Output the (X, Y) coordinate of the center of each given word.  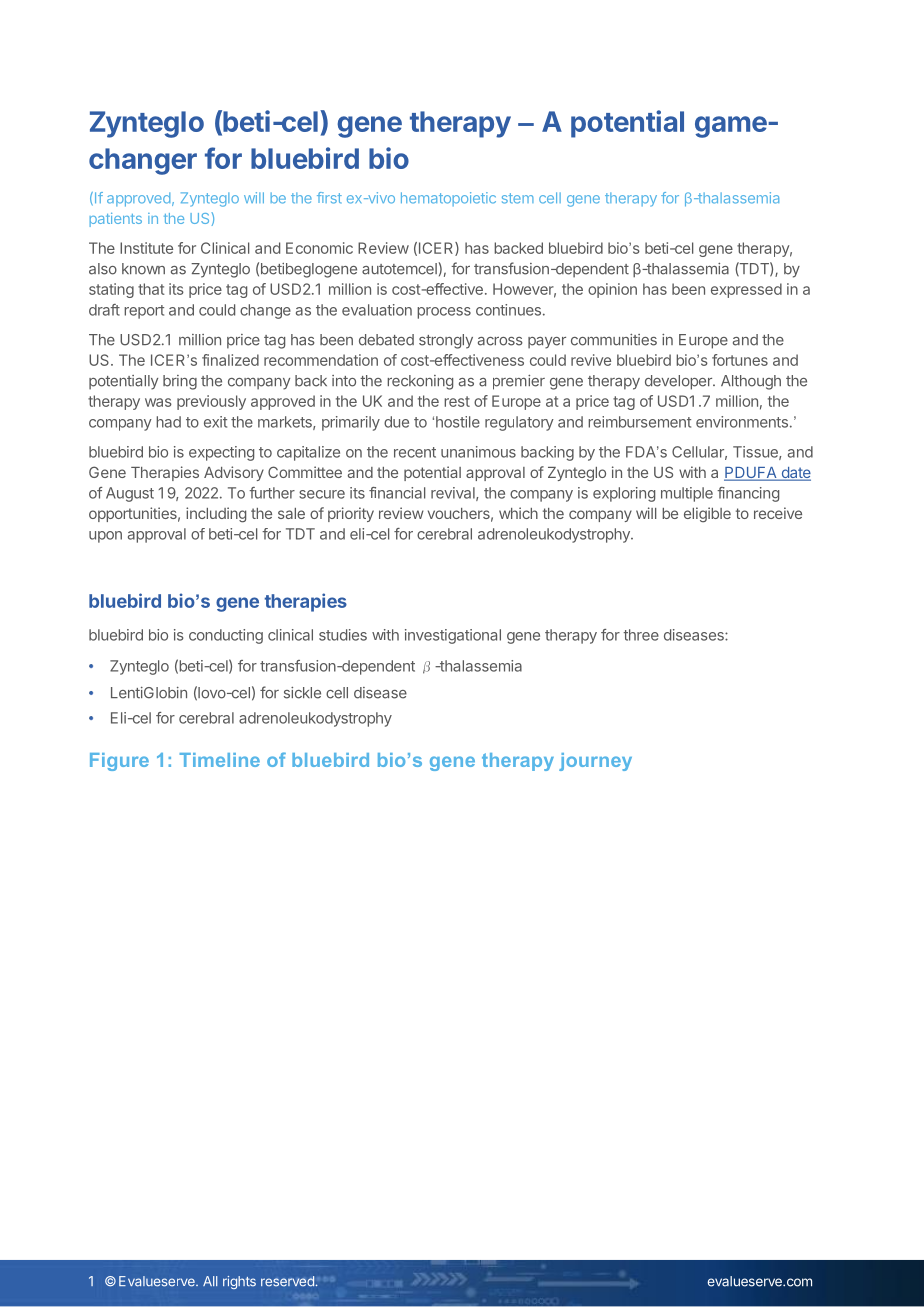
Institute (146, 248)
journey (595, 762)
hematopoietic (448, 199)
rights (239, 1282)
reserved (287, 1281)
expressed (746, 290)
